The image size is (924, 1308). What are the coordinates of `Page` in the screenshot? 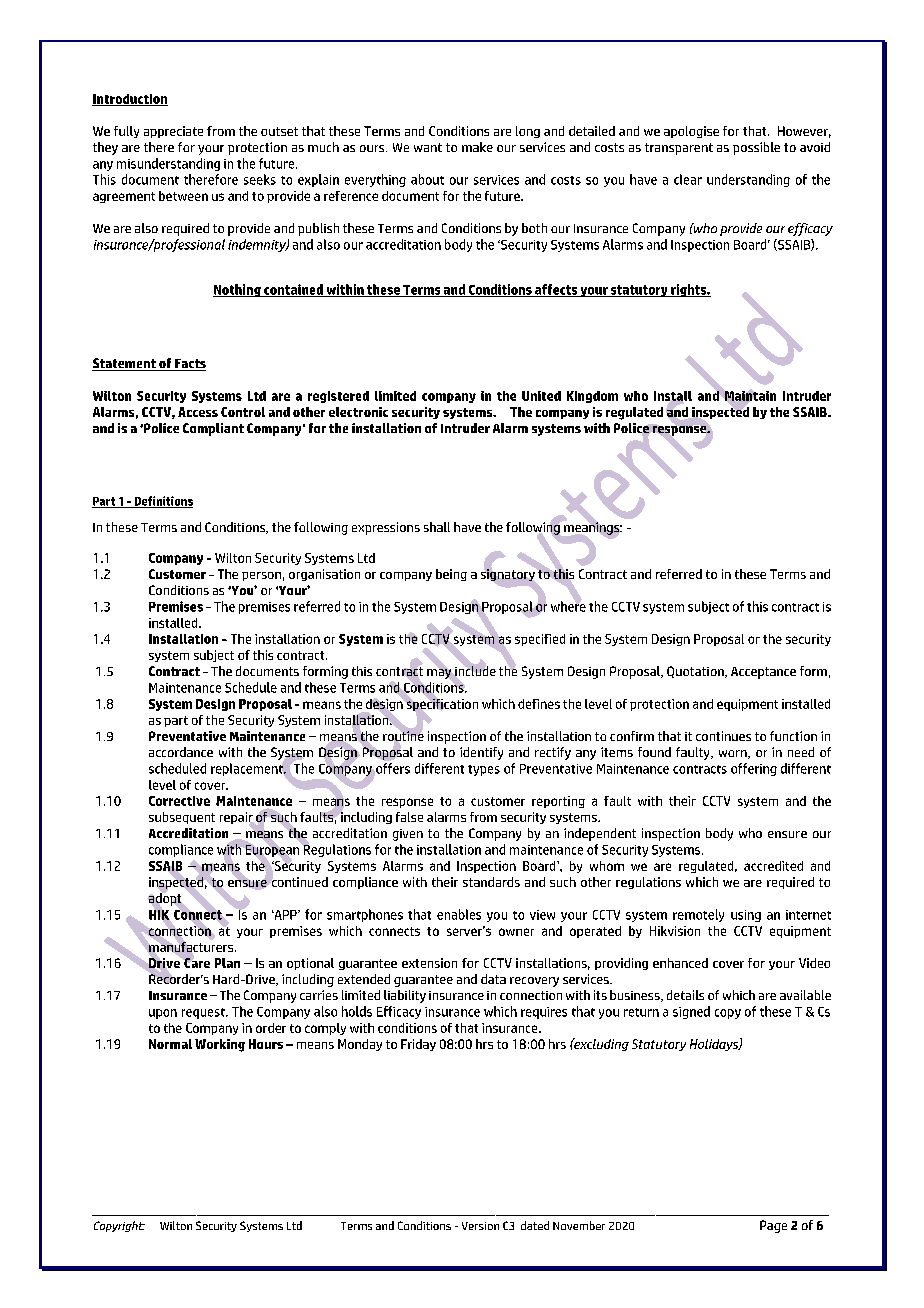 It's located at (773, 1226).
